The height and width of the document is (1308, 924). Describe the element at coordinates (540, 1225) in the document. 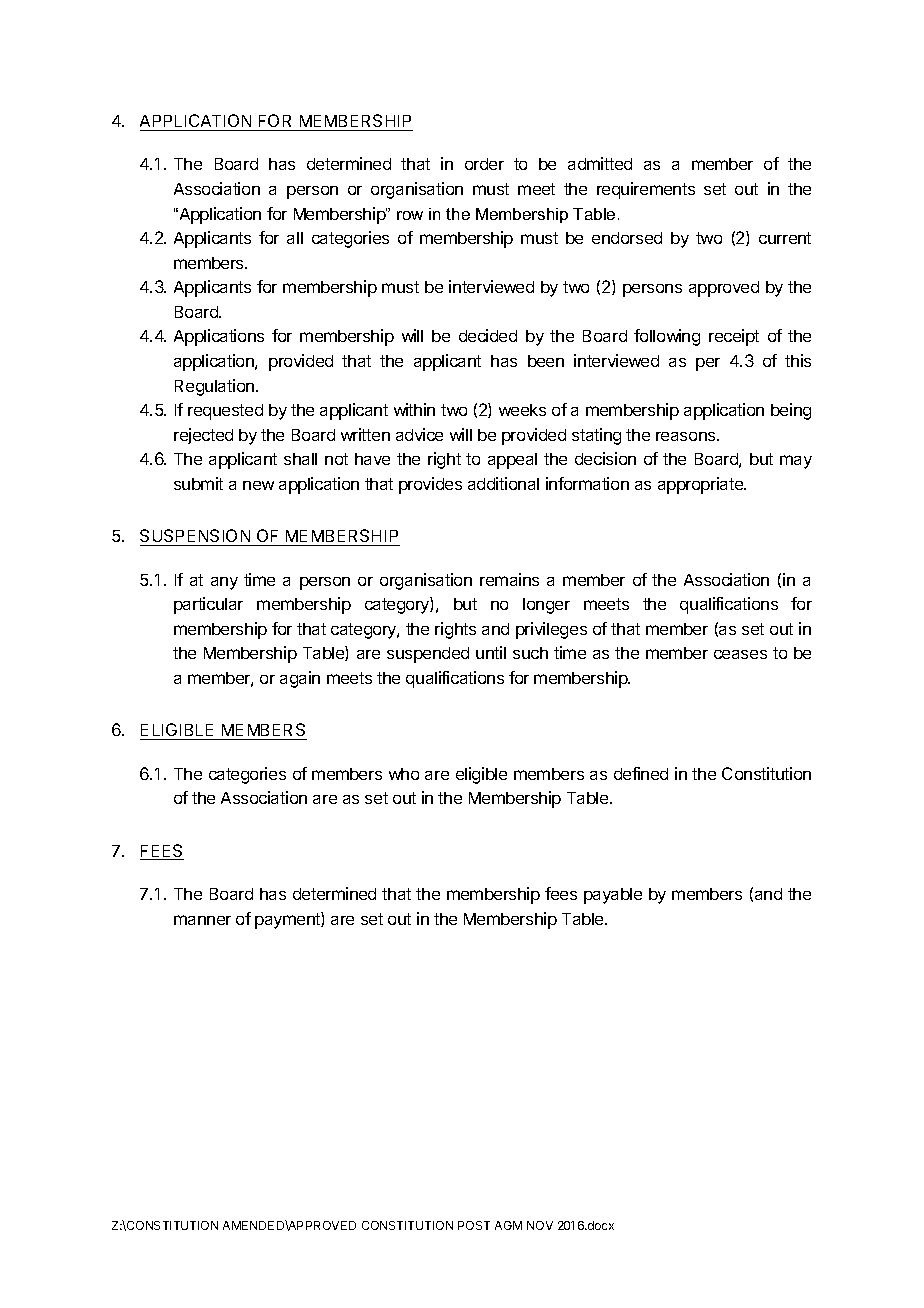

I see `NOV` at that location.
